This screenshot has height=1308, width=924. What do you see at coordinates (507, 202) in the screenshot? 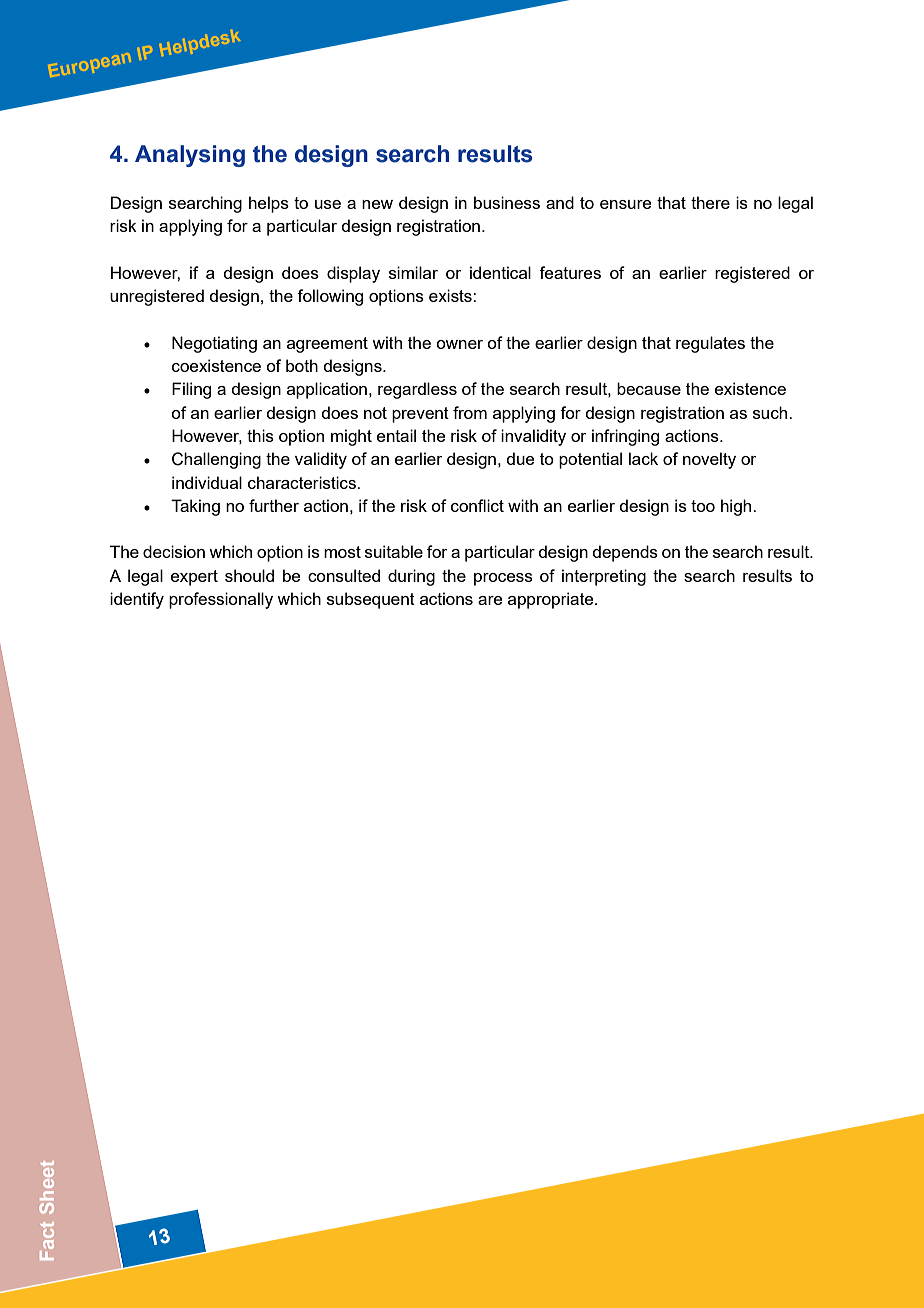
I see `business` at bounding box center [507, 202].
